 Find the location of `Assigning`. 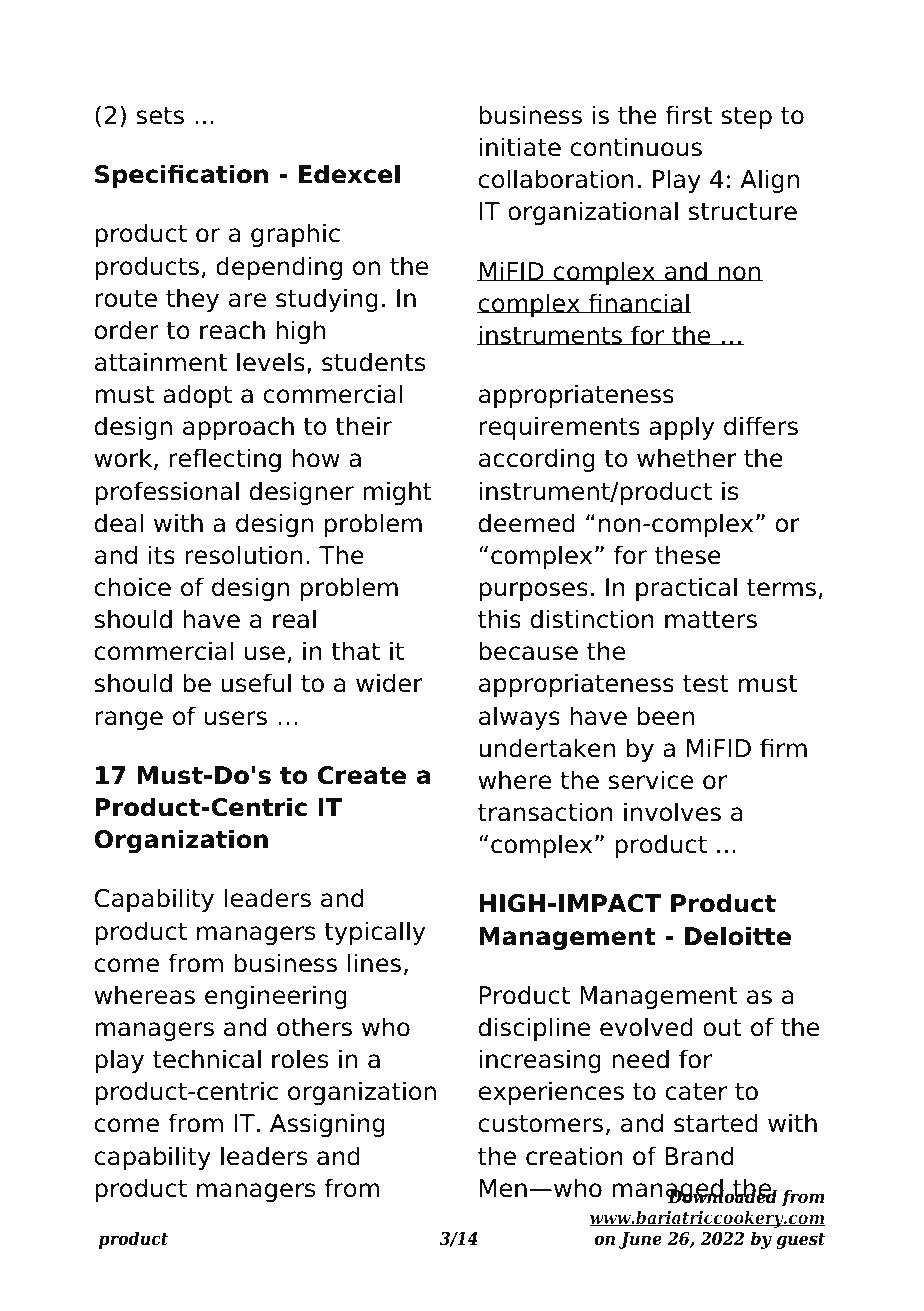

Assigning is located at coordinates (327, 1125).
